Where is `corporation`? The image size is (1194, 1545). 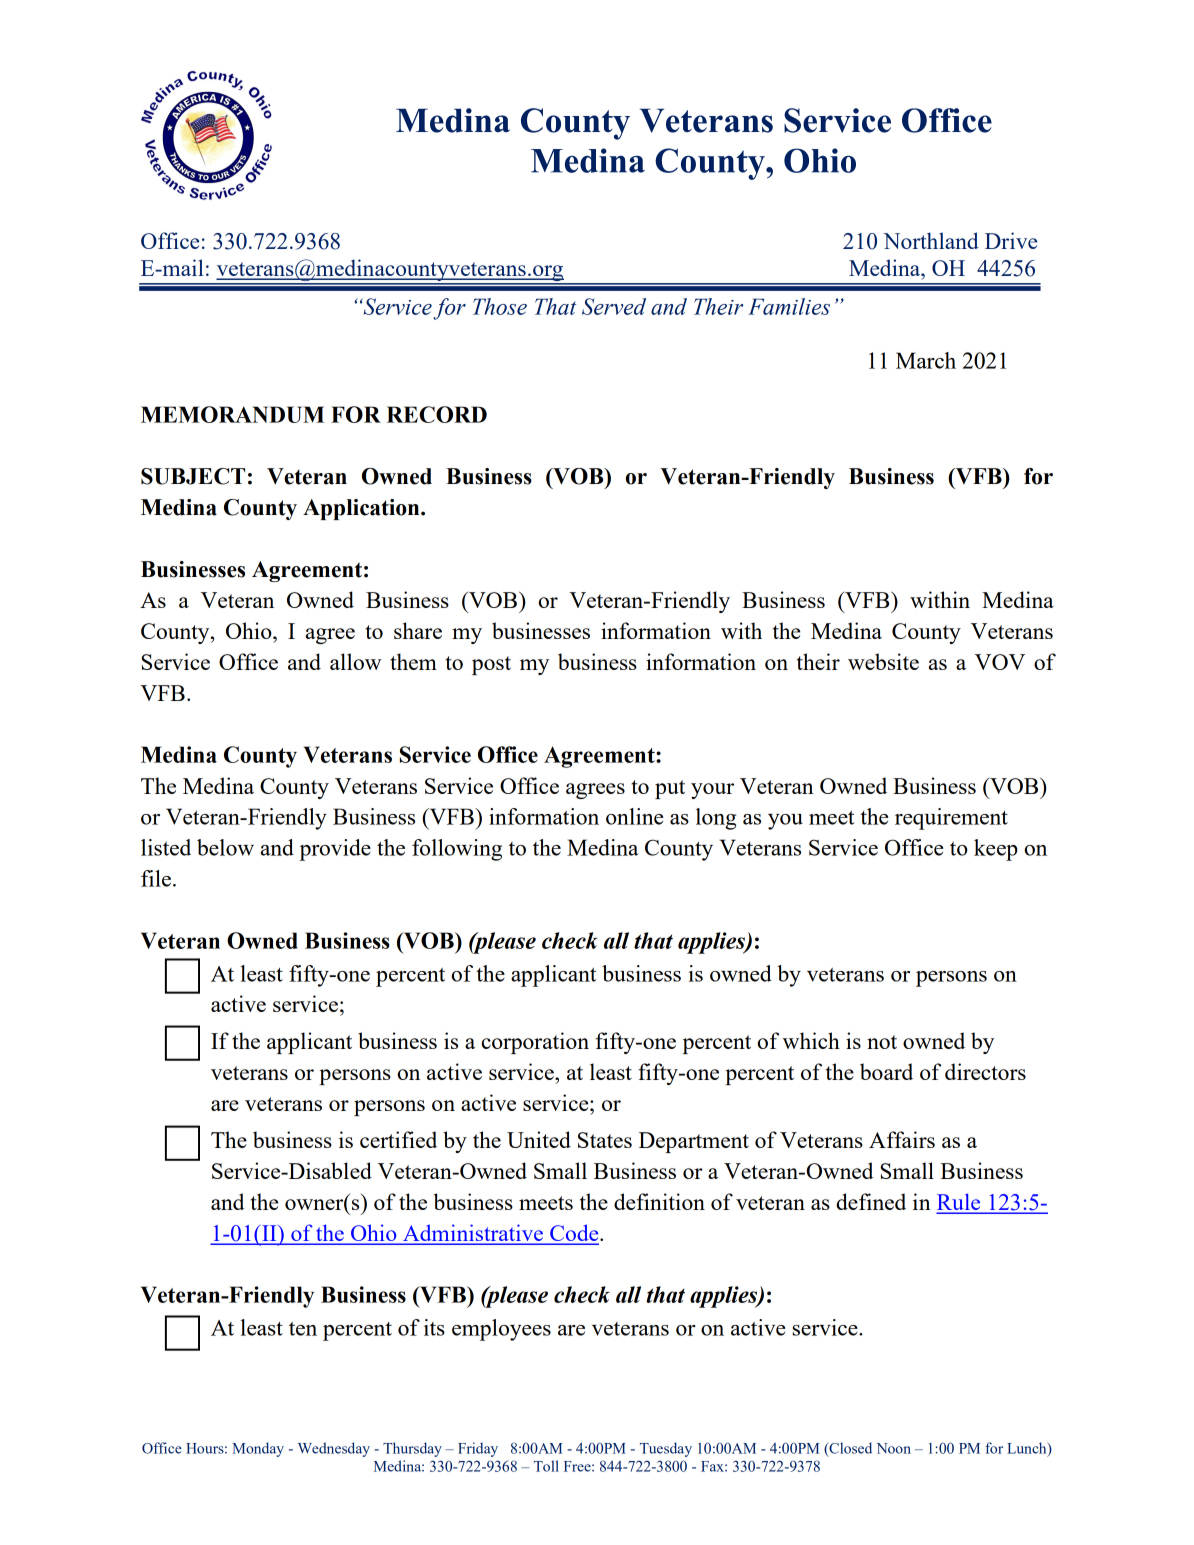
corporation is located at coordinates (535, 1043).
